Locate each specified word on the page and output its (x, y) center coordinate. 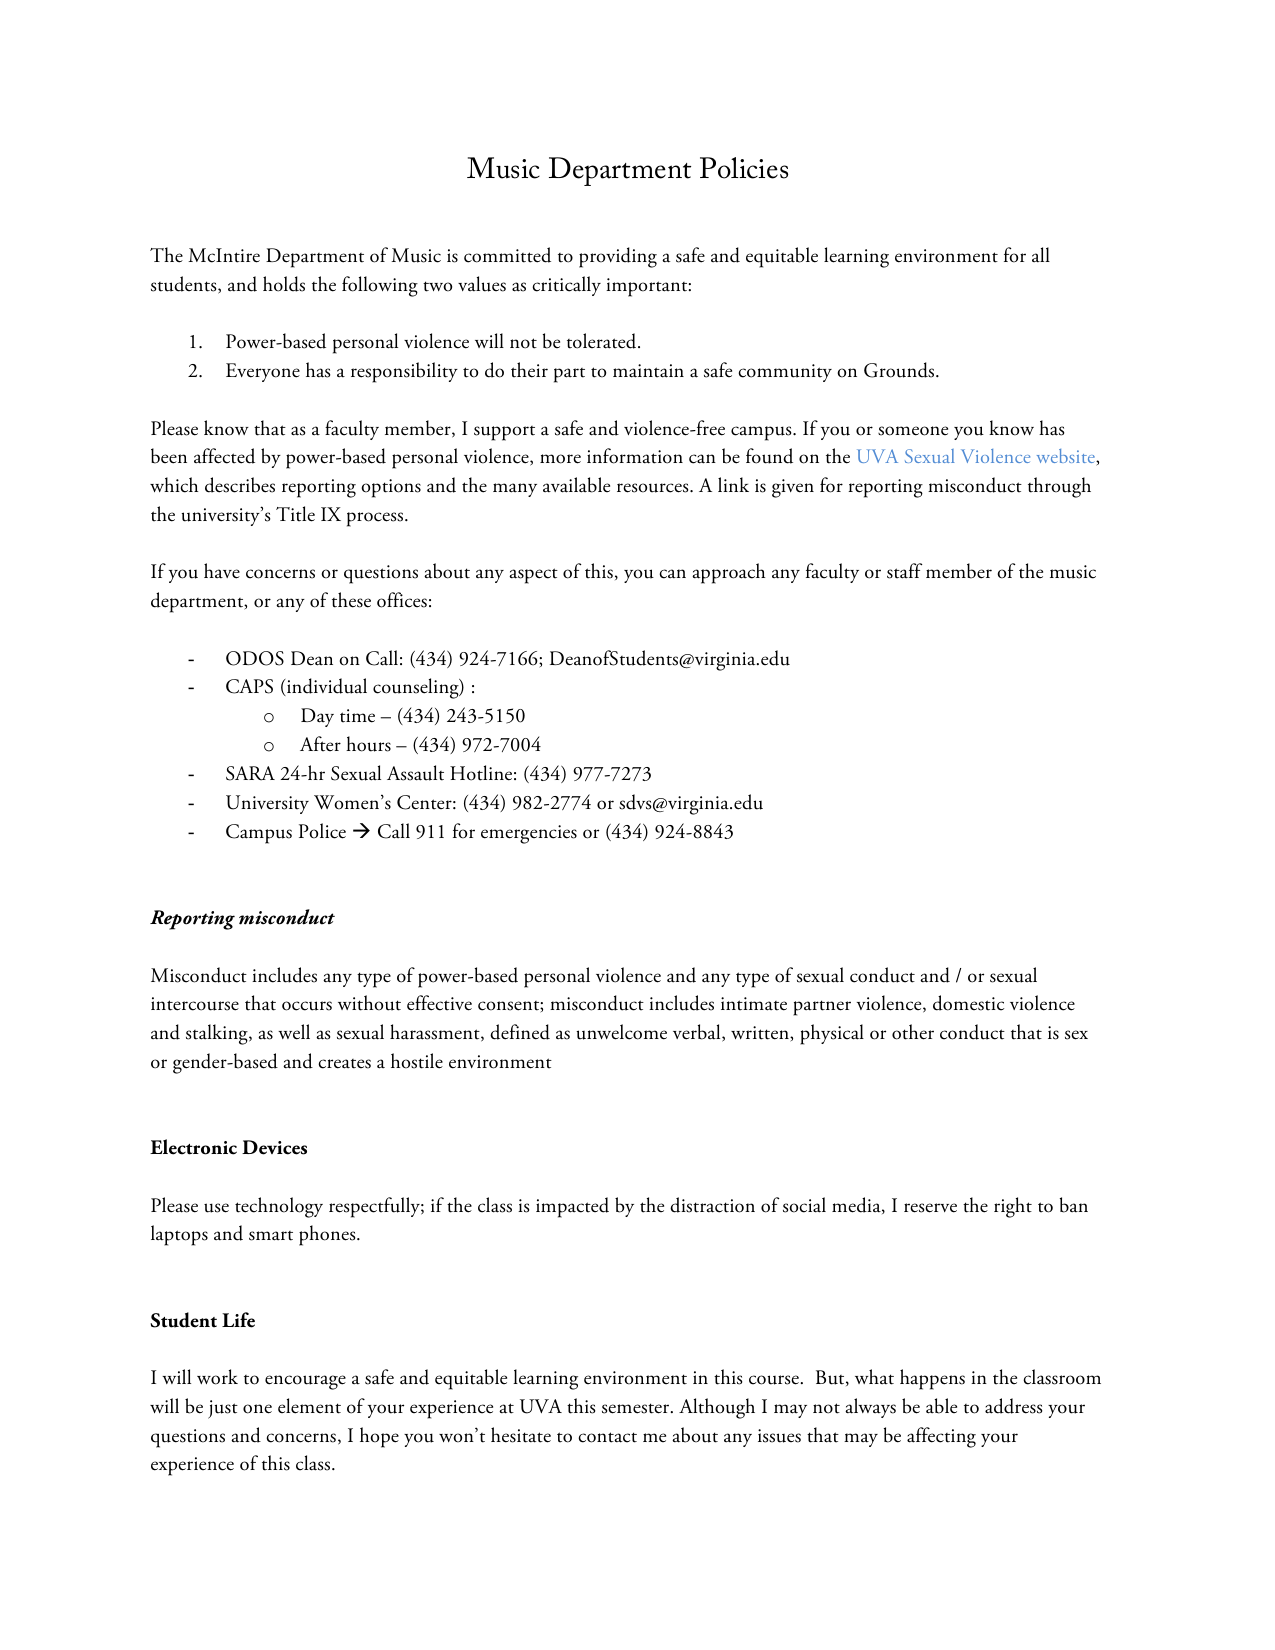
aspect (533, 576)
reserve (930, 1208)
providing (618, 257)
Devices (274, 1147)
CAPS (249, 686)
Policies (744, 168)
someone (913, 431)
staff (904, 571)
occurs (307, 1006)
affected (224, 456)
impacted (572, 1207)
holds (284, 284)
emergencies (529, 834)
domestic (968, 1003)
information (635, 456)
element (309, 1406)
